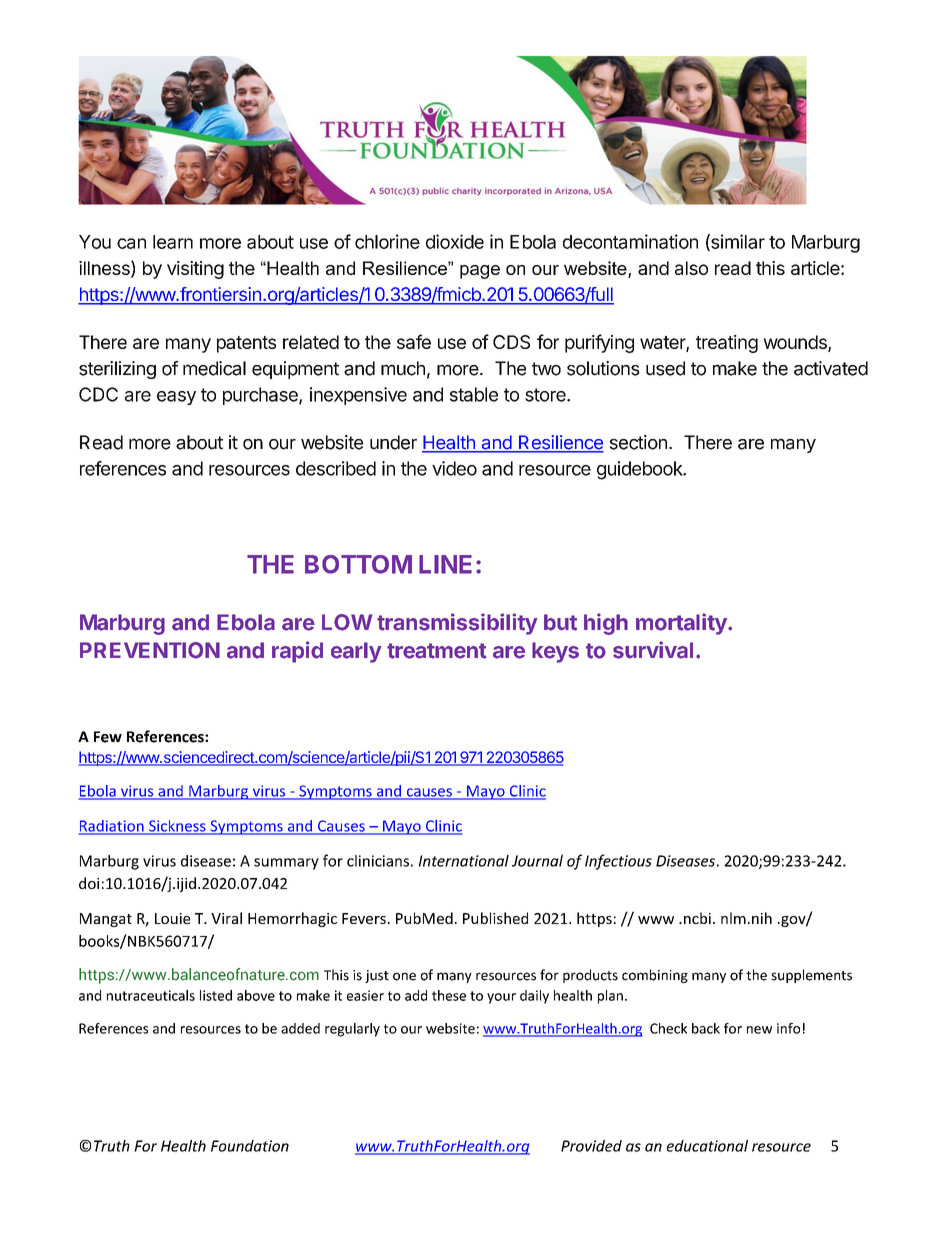  I want to click on also, so click(691, 268).
